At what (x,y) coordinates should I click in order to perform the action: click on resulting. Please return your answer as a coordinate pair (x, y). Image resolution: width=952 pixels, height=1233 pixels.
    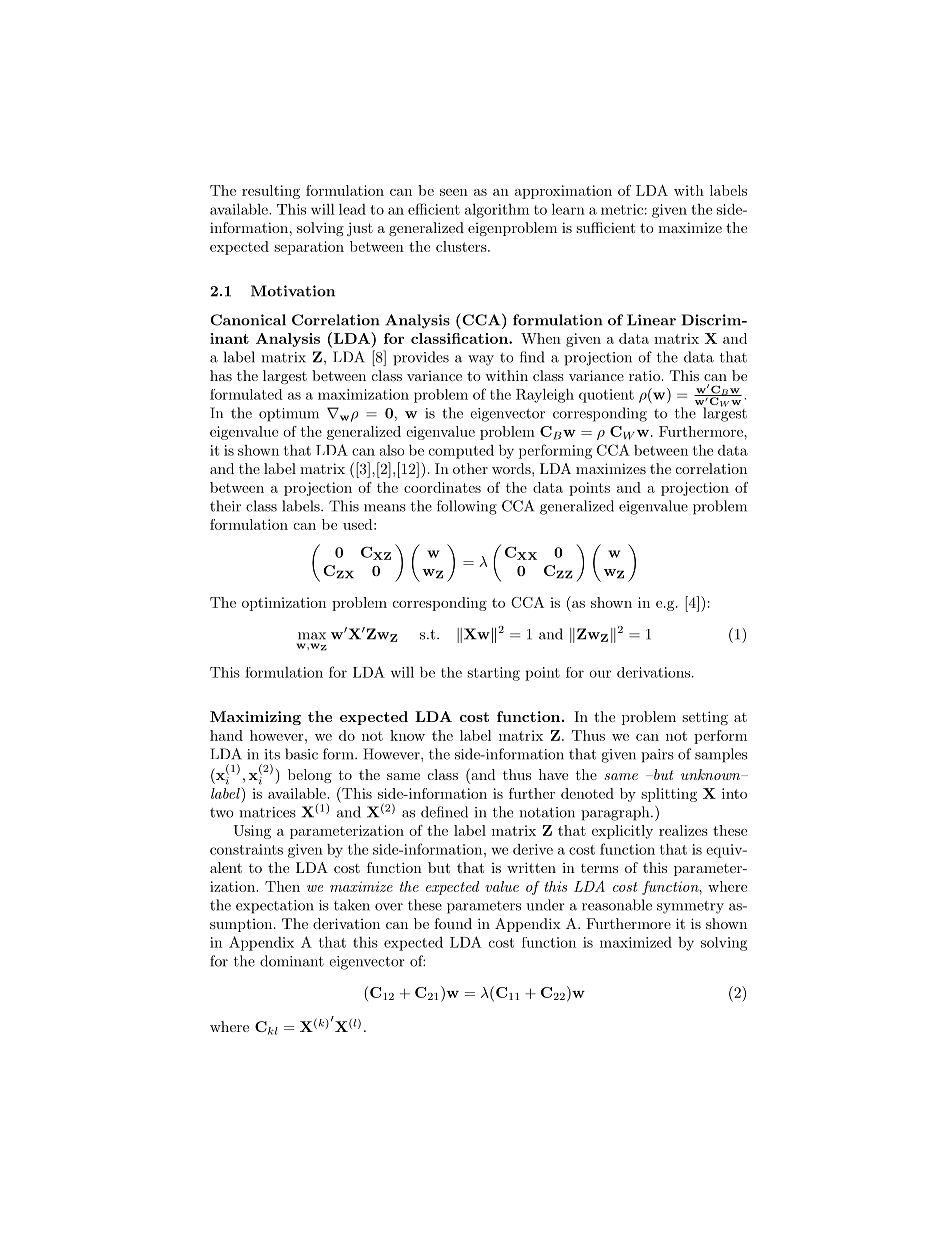
    Looking at the image, I should click on (271, 192).
